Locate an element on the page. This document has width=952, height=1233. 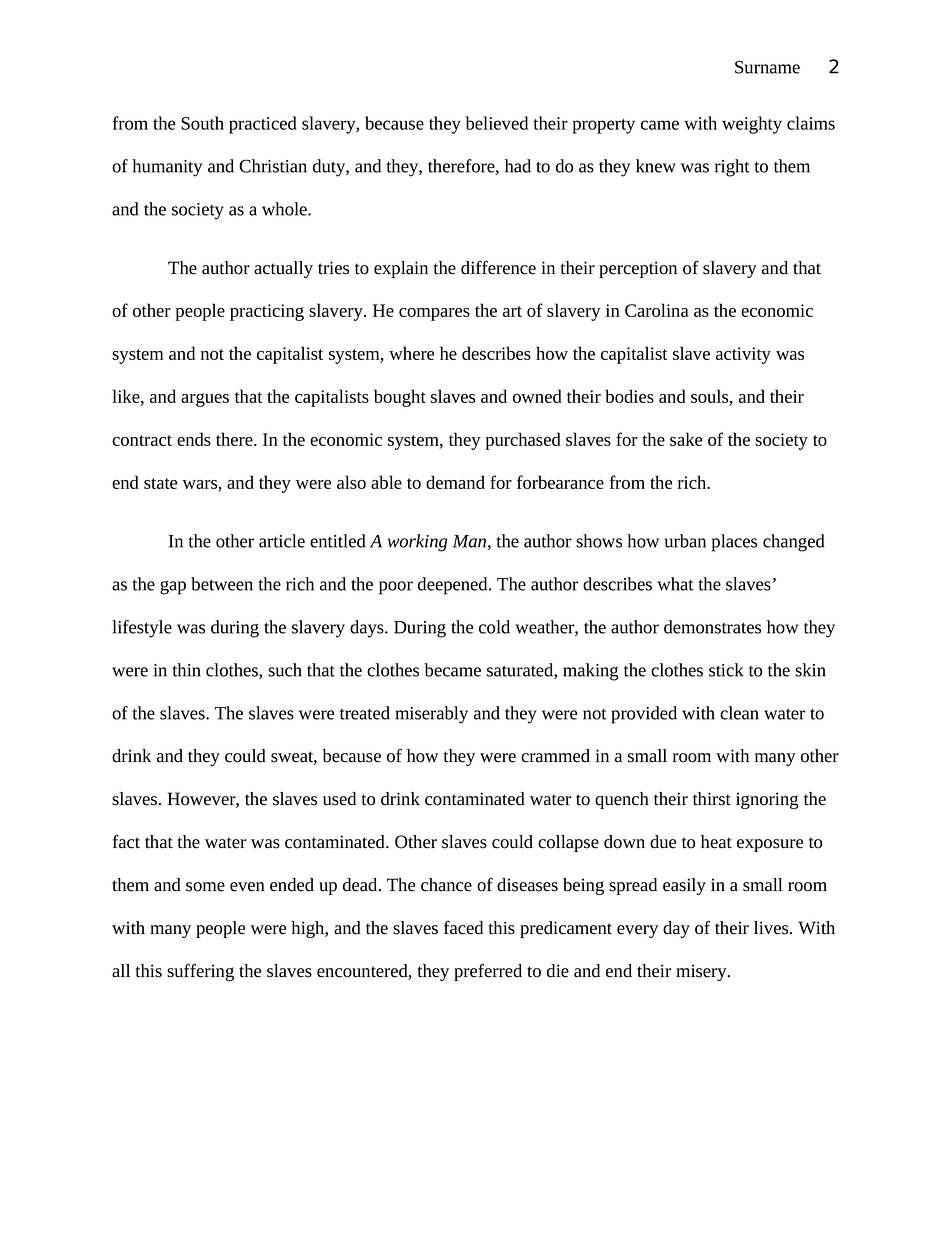
places is located at coordinates (734, 543).
